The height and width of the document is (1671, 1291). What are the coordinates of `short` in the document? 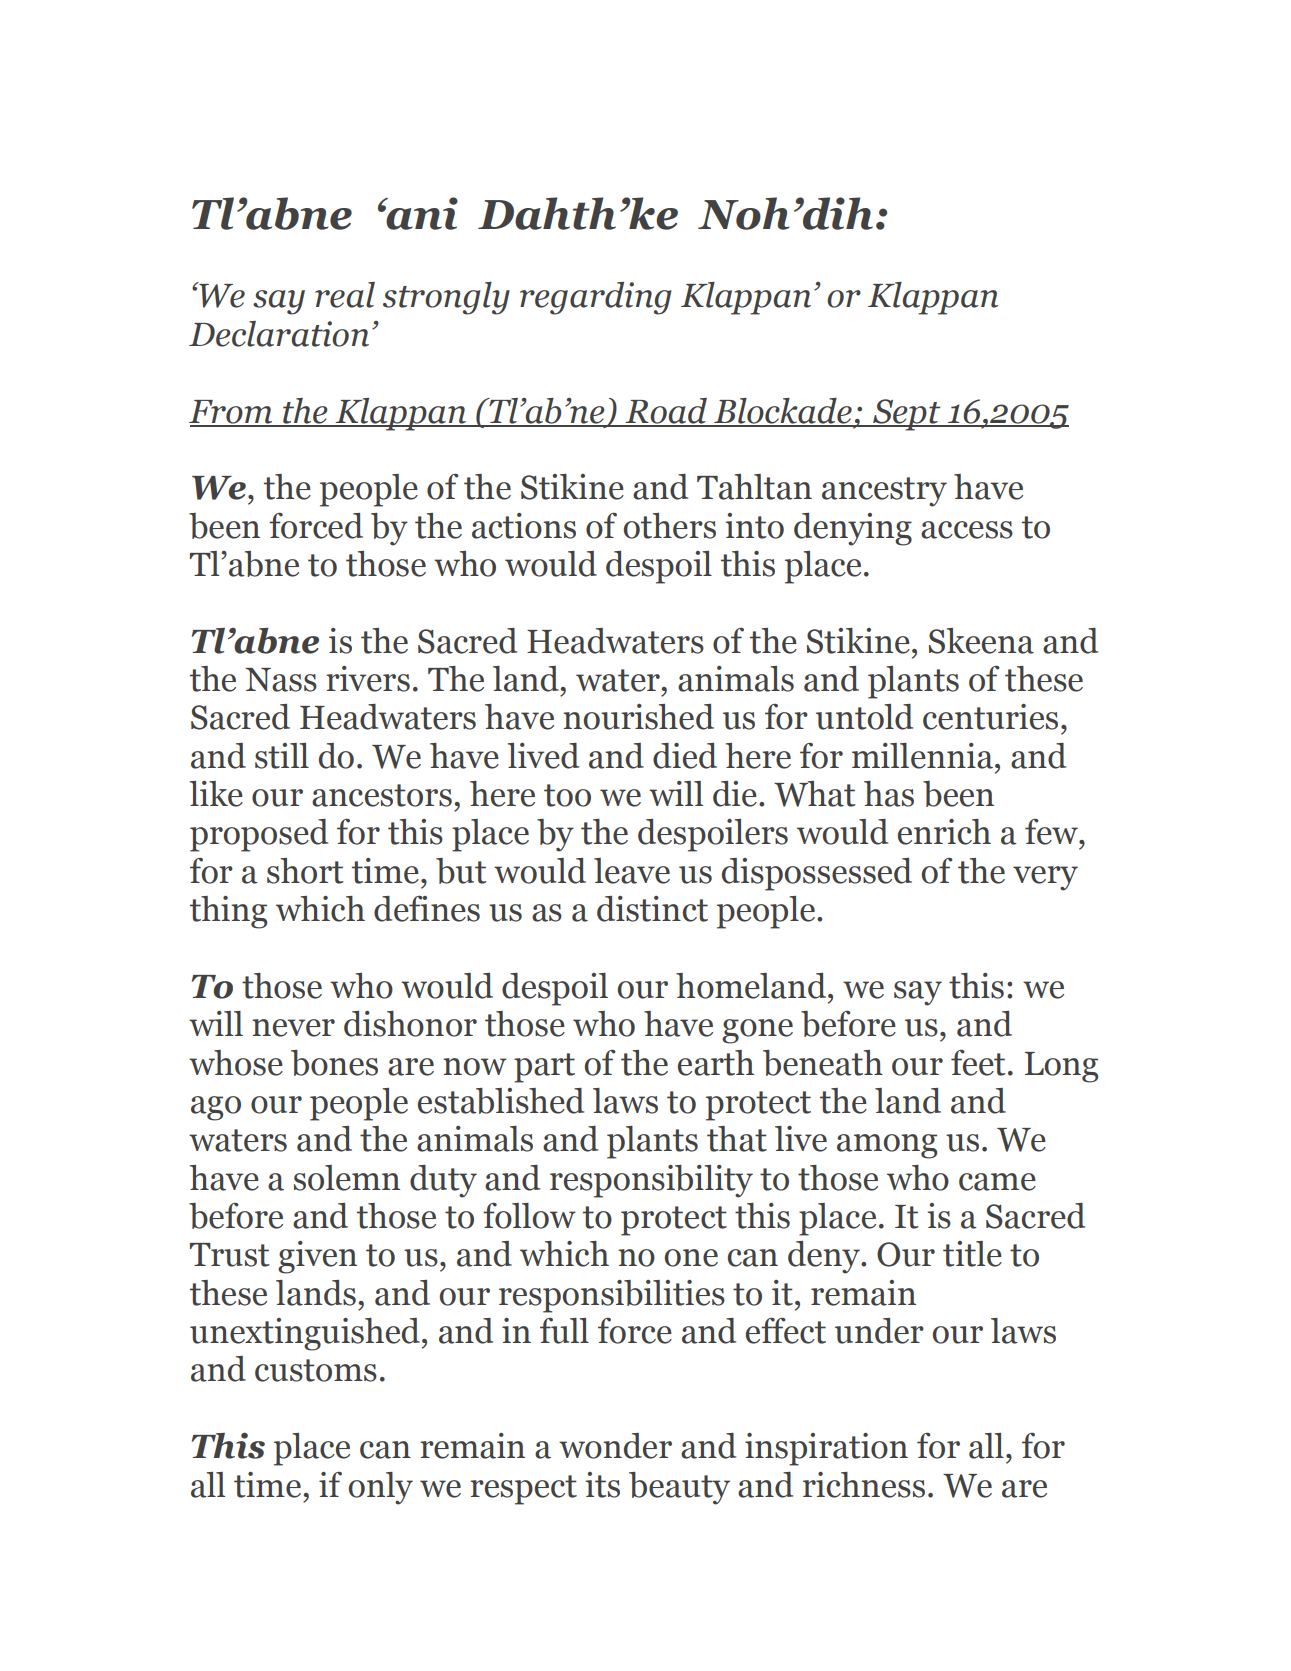 It's located at (305, 871).
